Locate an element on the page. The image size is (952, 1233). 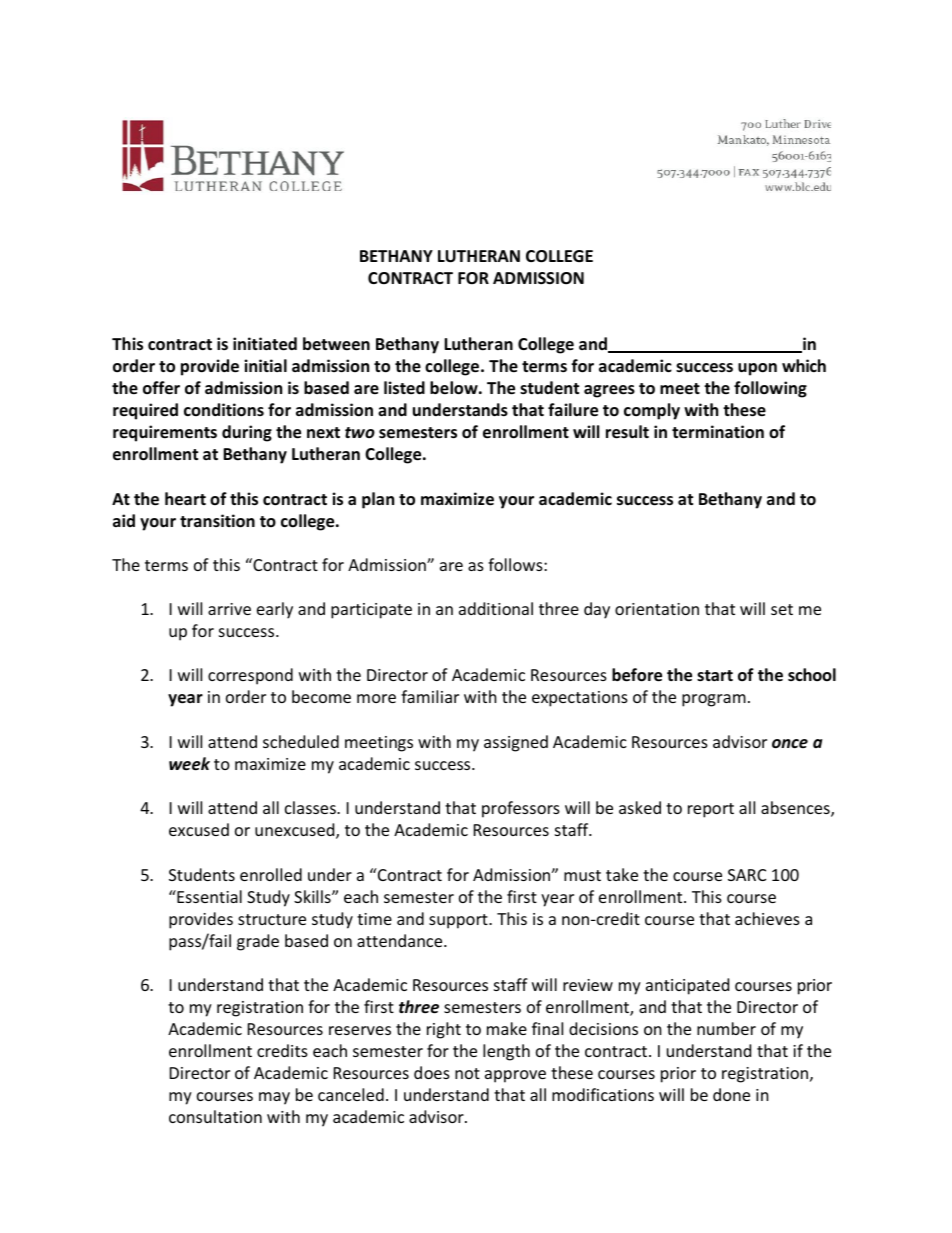
upon is located at coordinates (757, 369).
